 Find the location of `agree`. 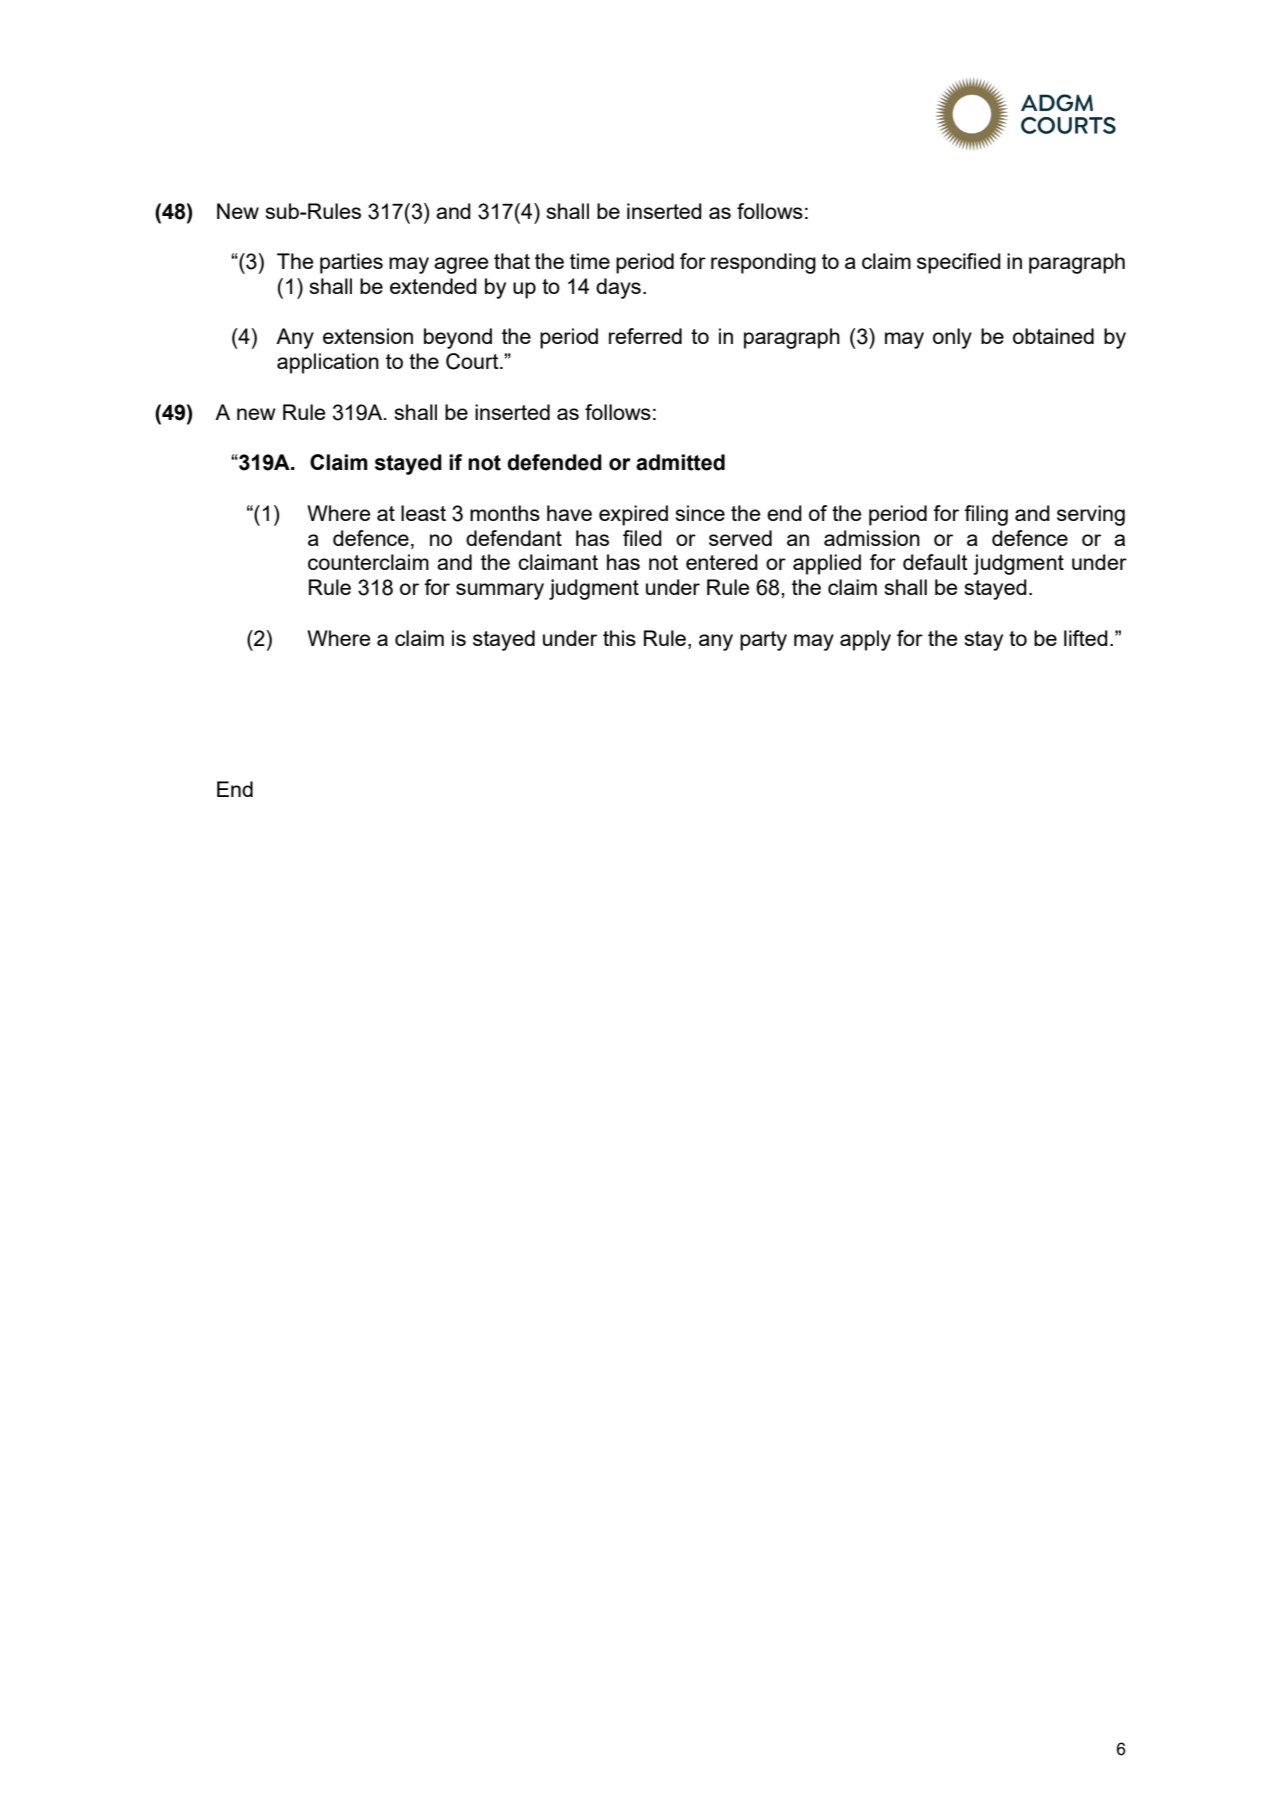

agree is located at coordinates (461, 265).
